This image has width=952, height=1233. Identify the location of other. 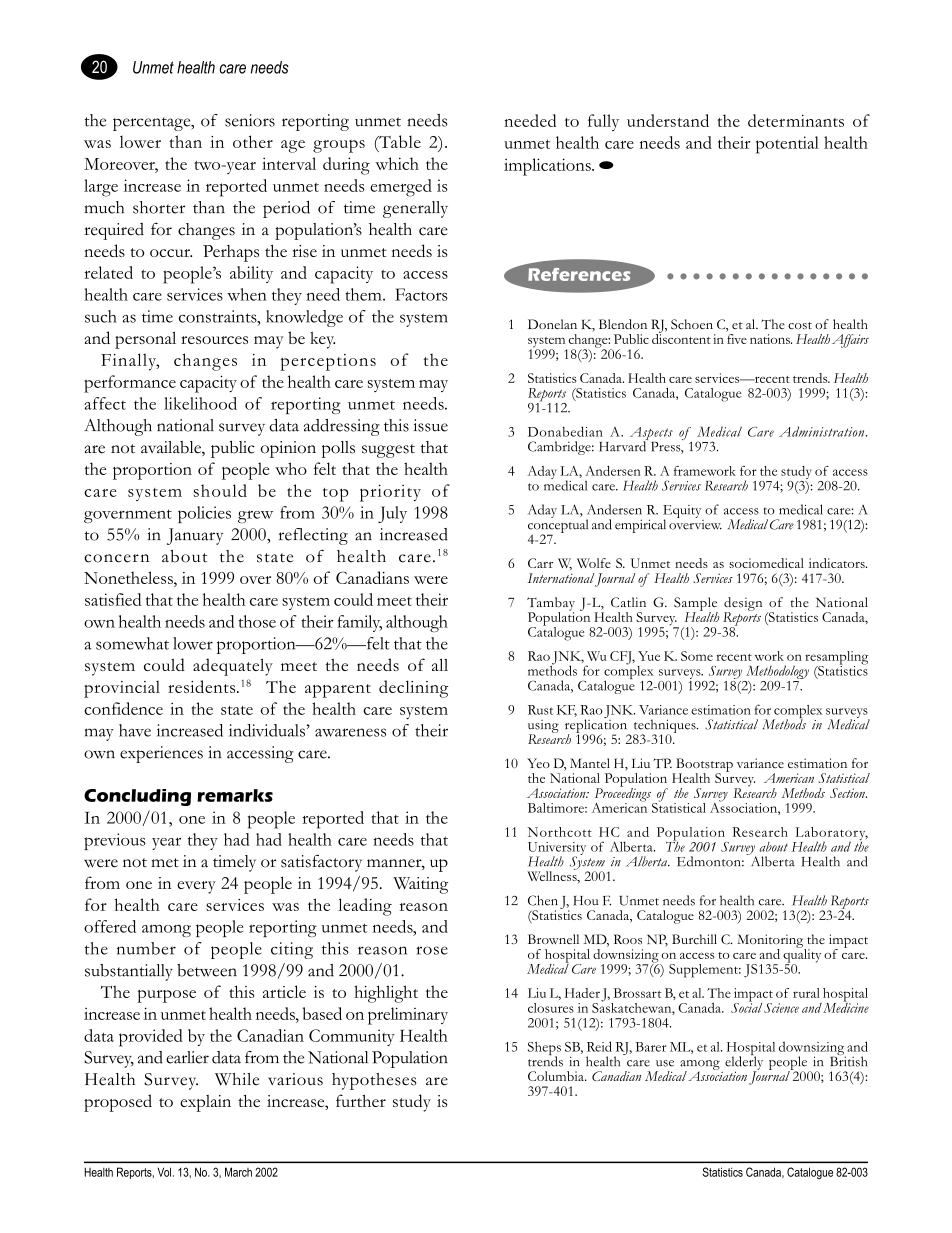
(253, 141).
